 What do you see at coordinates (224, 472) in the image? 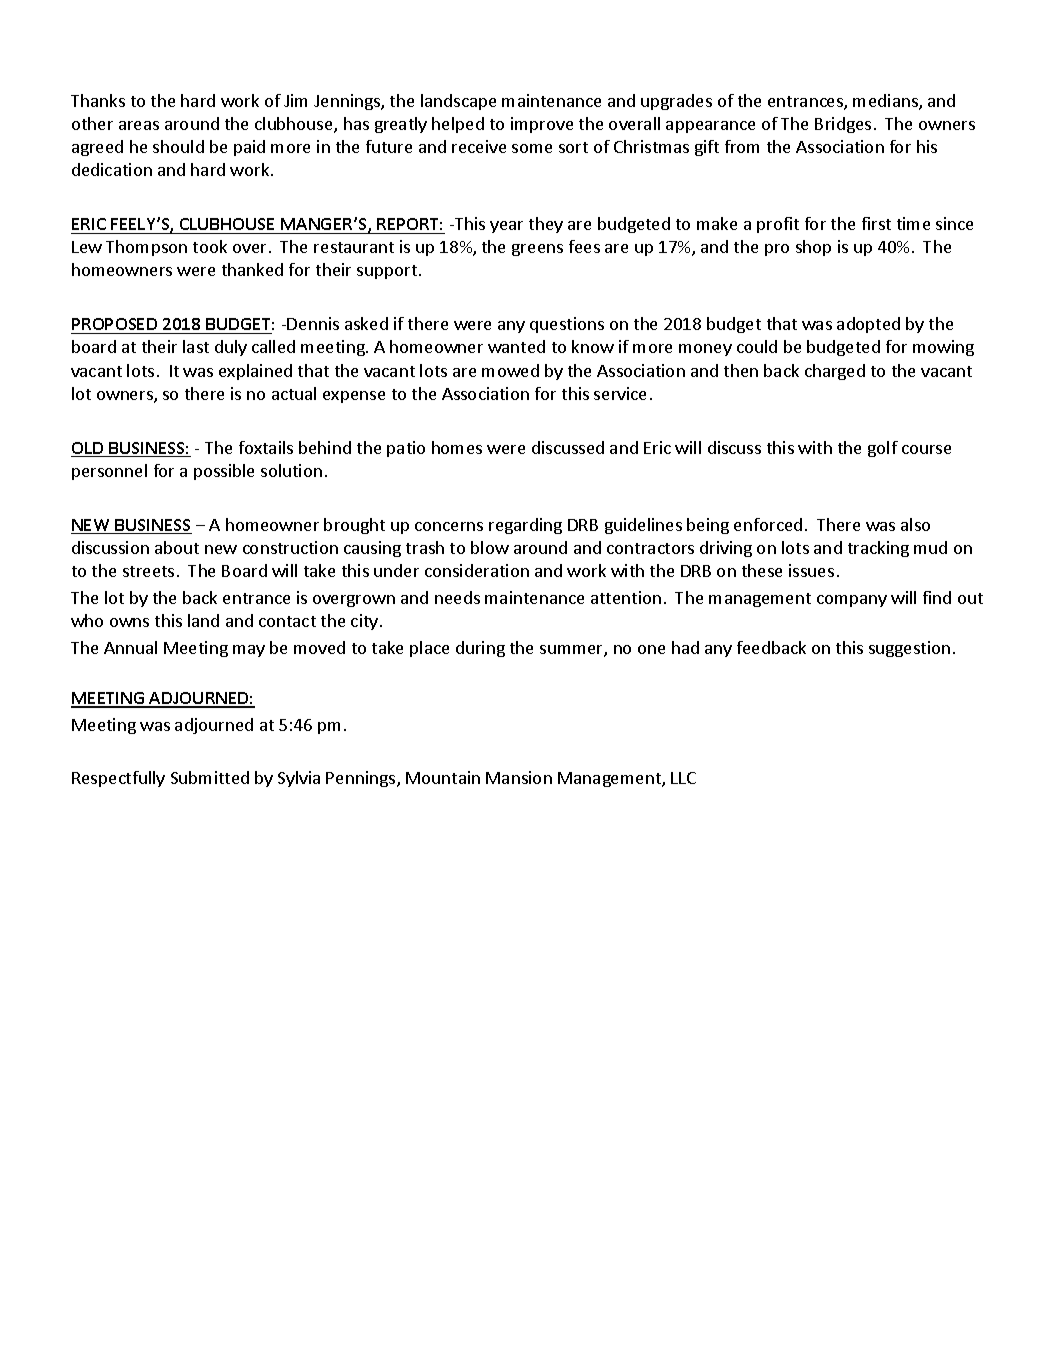
I see `possible` at bounding box center [224, 472].
